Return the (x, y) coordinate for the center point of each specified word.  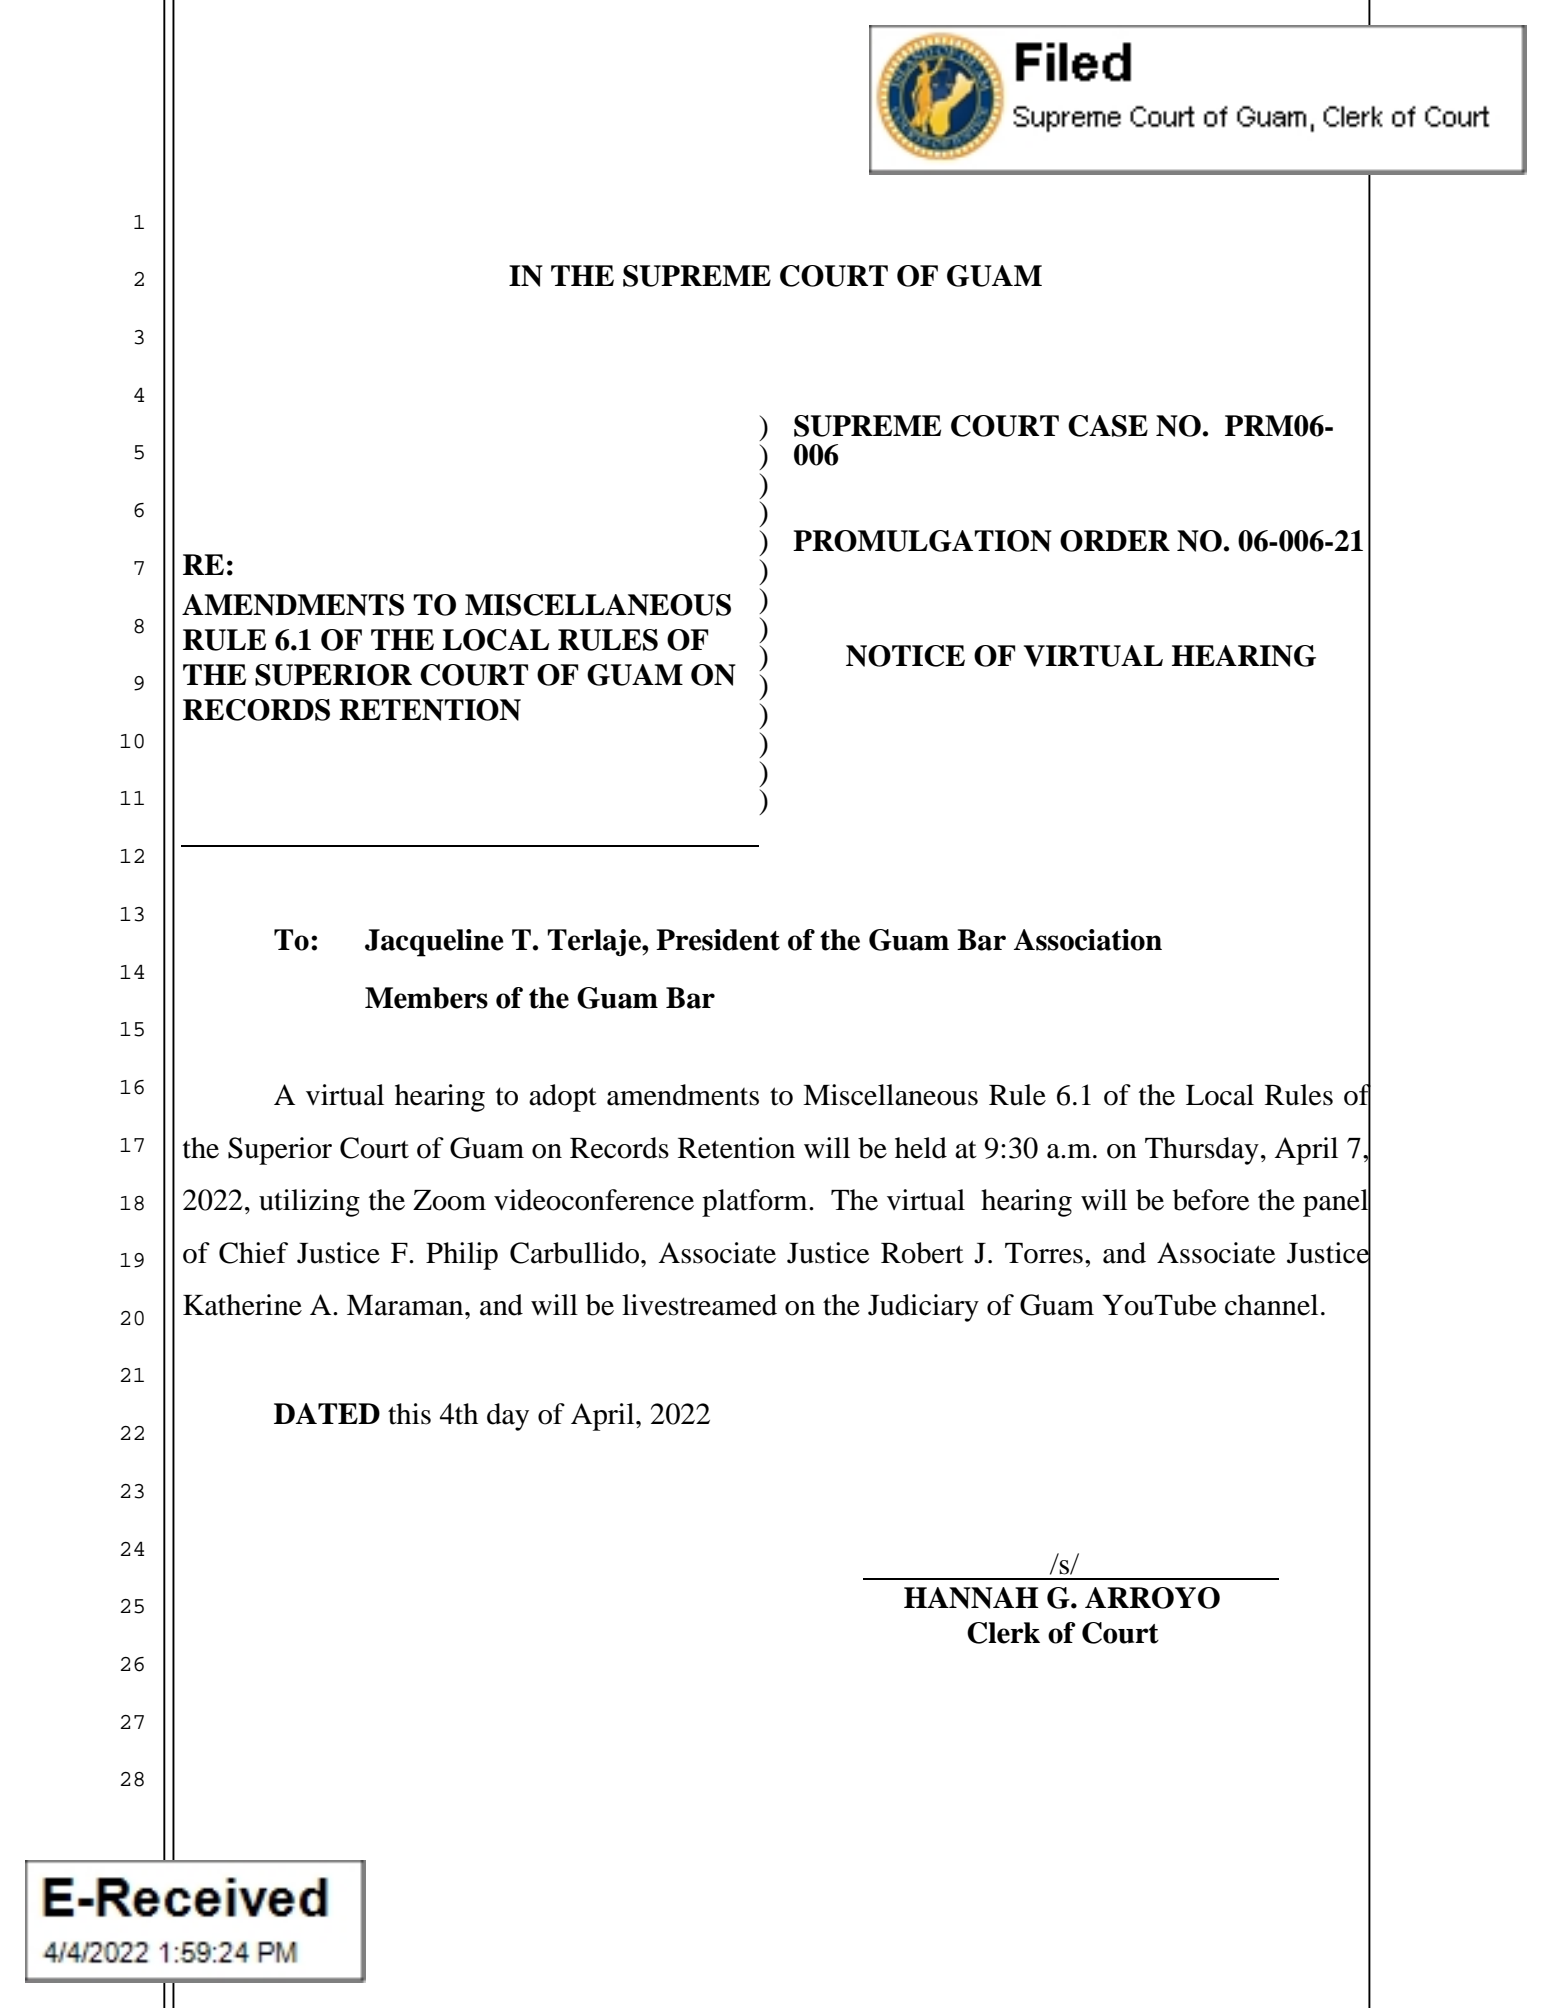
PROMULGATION (922, 541)
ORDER (1115, 541)
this (409, 1414)
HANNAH (971, 1598)
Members (426, 998)
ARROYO (1152, 1598)
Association (1088, 940)
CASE (1108, 426)
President (718, 940)
